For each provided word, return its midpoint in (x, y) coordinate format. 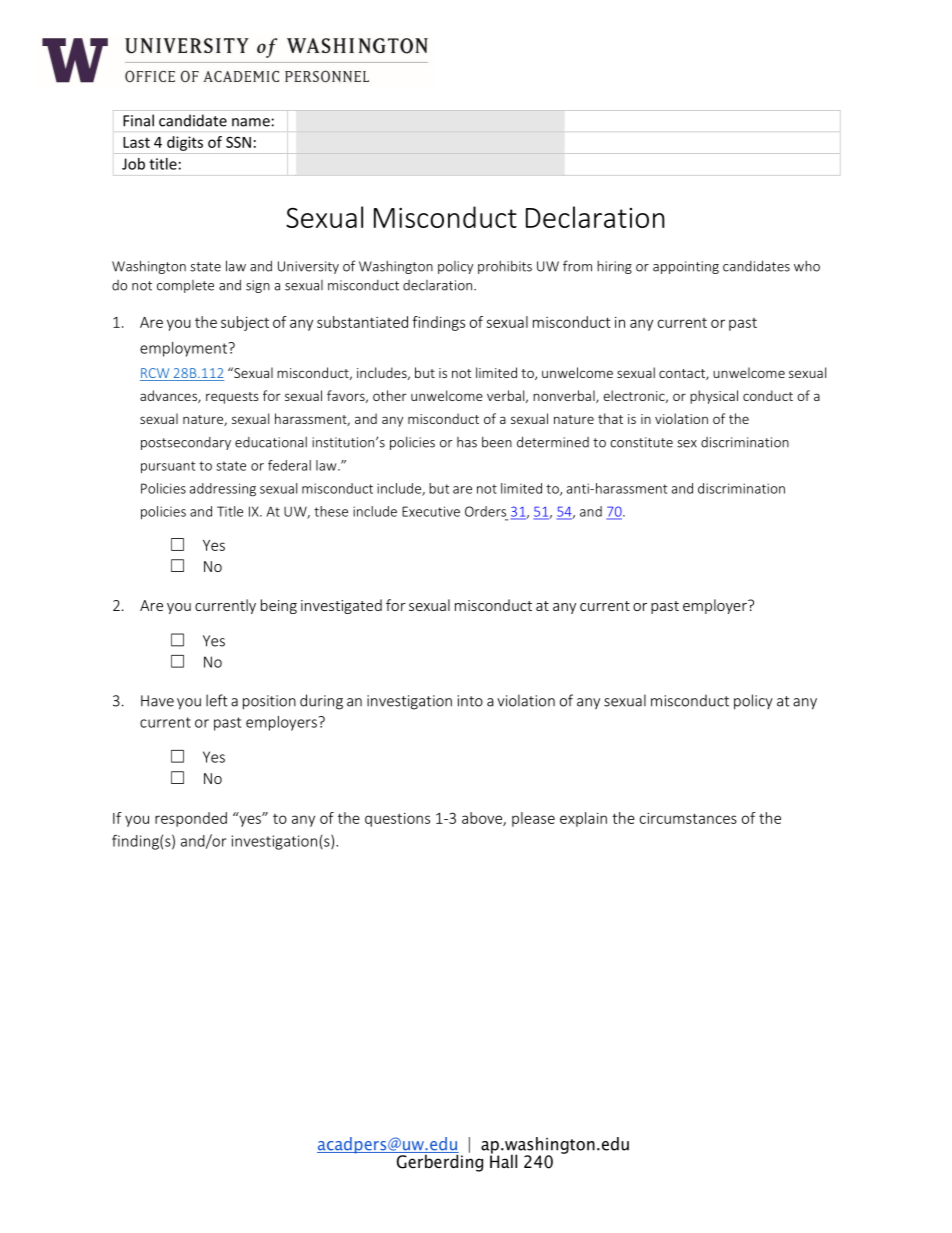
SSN (238, 142)
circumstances (688, 818)
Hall (503, 1160)
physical (714, 397)
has (467, 442)
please (533, 819)
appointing (686, 267)
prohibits (505, 267)
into (470, 701)
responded (191, 819)
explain (583, 819)
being (279, 606)
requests (232, 398)
